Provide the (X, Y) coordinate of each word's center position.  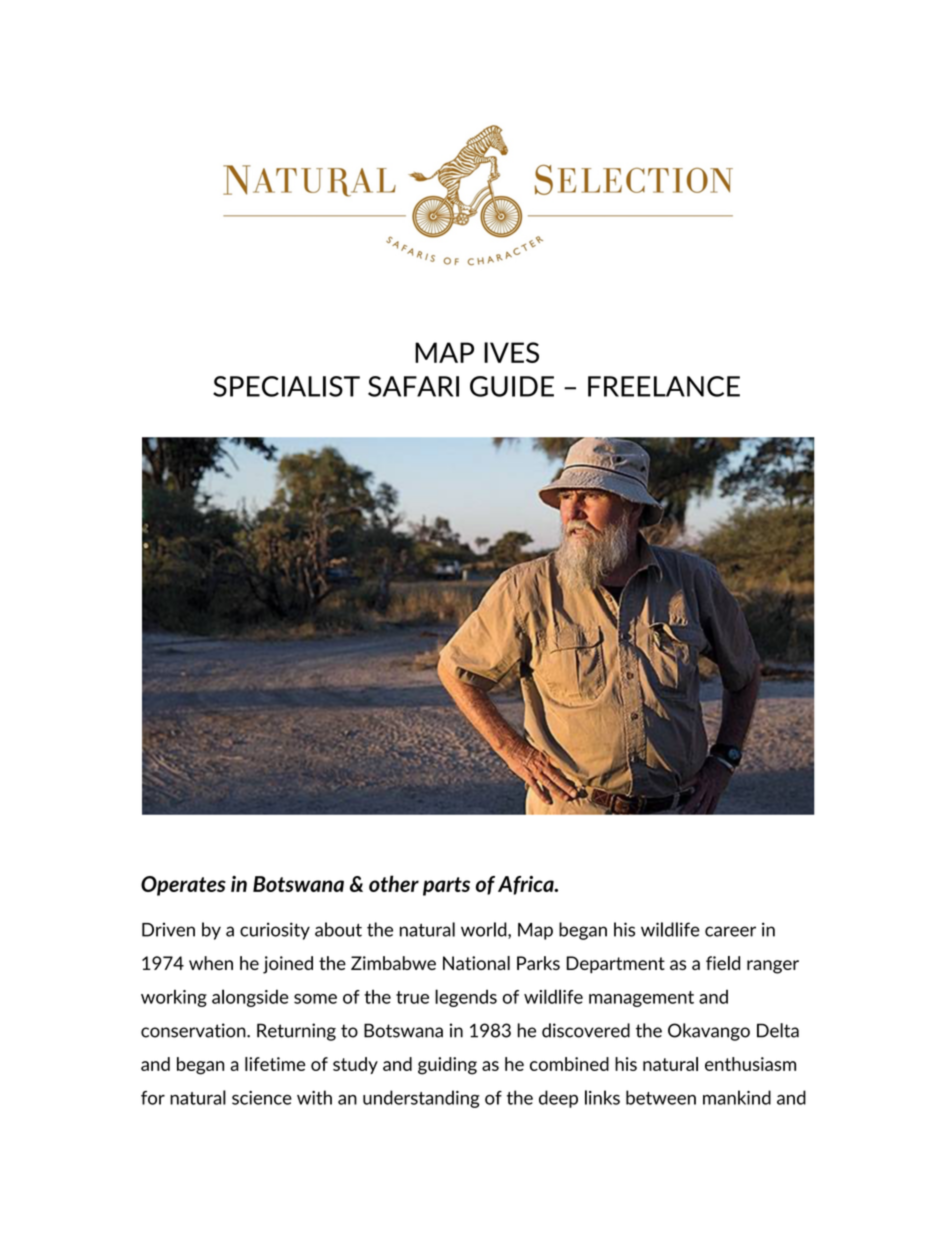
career (730, 931)
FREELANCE (664, 386)
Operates (183, 886)
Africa (527, 885)
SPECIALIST (286, 386)
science (262, 1098)
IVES (511, 352)
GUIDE (512, 386)
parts (446, 886)
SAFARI (413, 386)
